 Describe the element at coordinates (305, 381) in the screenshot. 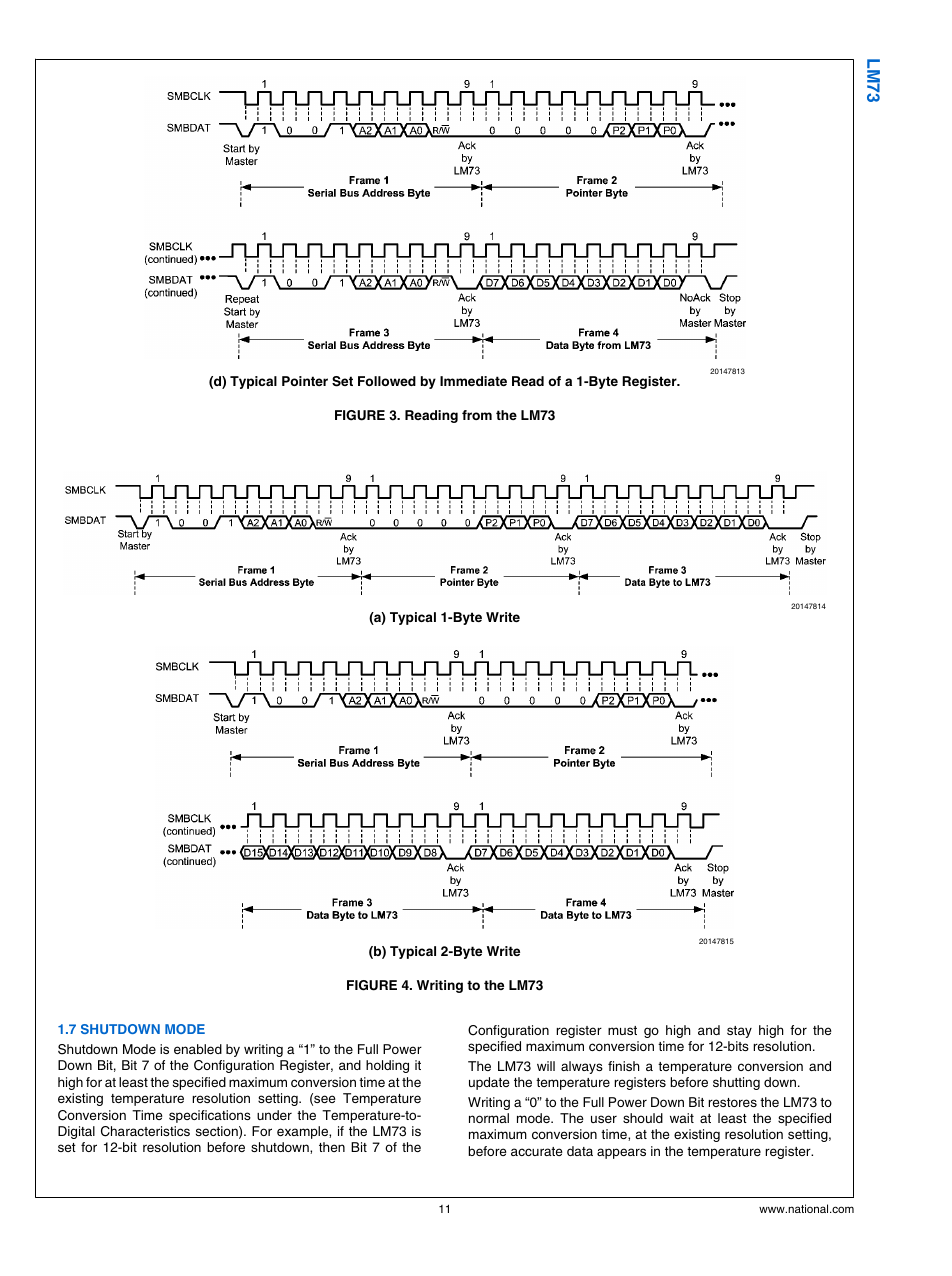

I see `Pointer` at that location.
